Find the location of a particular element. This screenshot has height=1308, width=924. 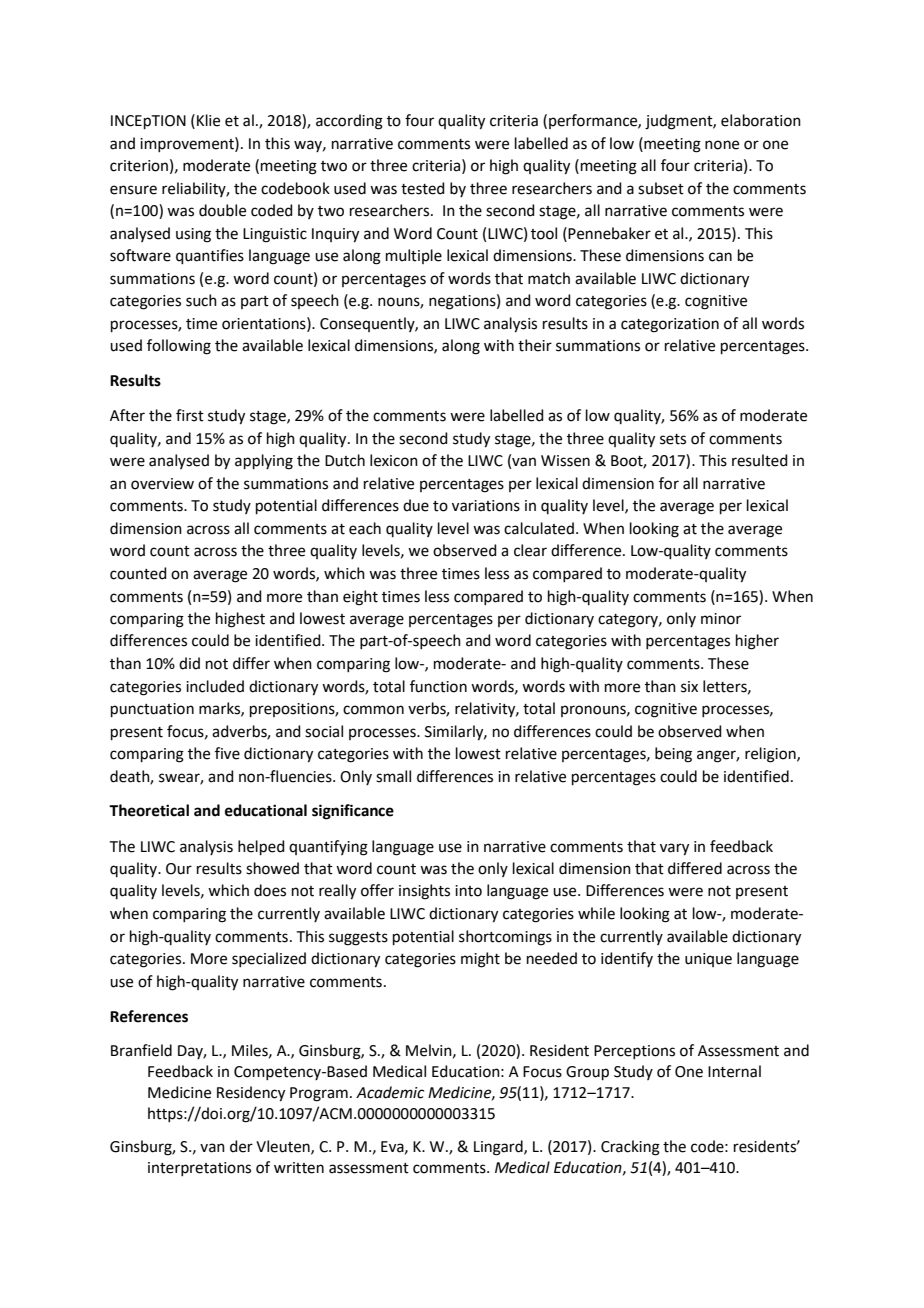

vary is located at coordinates (674, 849).
